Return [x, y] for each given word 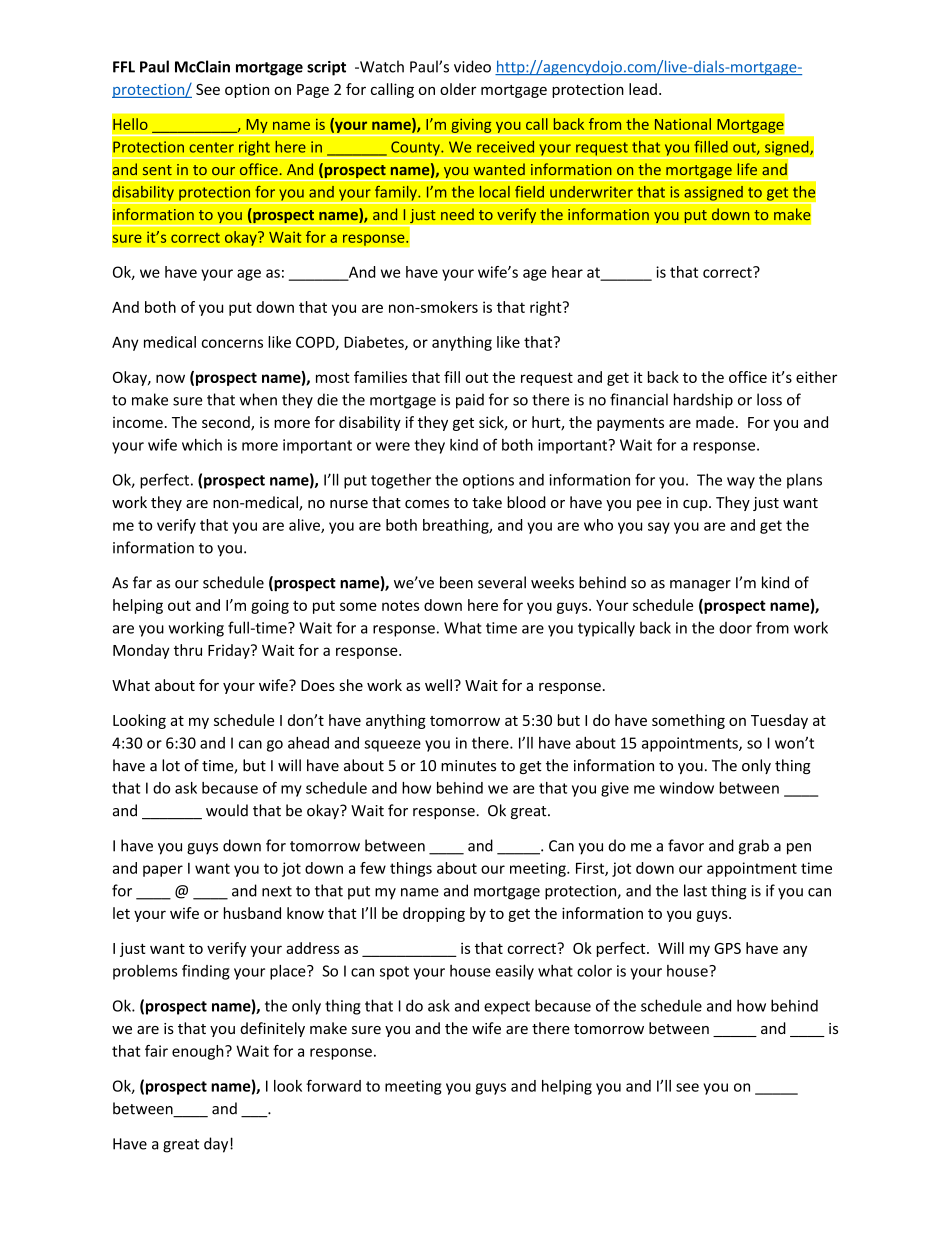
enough [199, 1052]
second [227, 423]
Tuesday [779, 721]
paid [470, 401]
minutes [468, 766]
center [211, 147]
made [715, 422]
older [458, 89]
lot [171, 765]
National [683, 124]
